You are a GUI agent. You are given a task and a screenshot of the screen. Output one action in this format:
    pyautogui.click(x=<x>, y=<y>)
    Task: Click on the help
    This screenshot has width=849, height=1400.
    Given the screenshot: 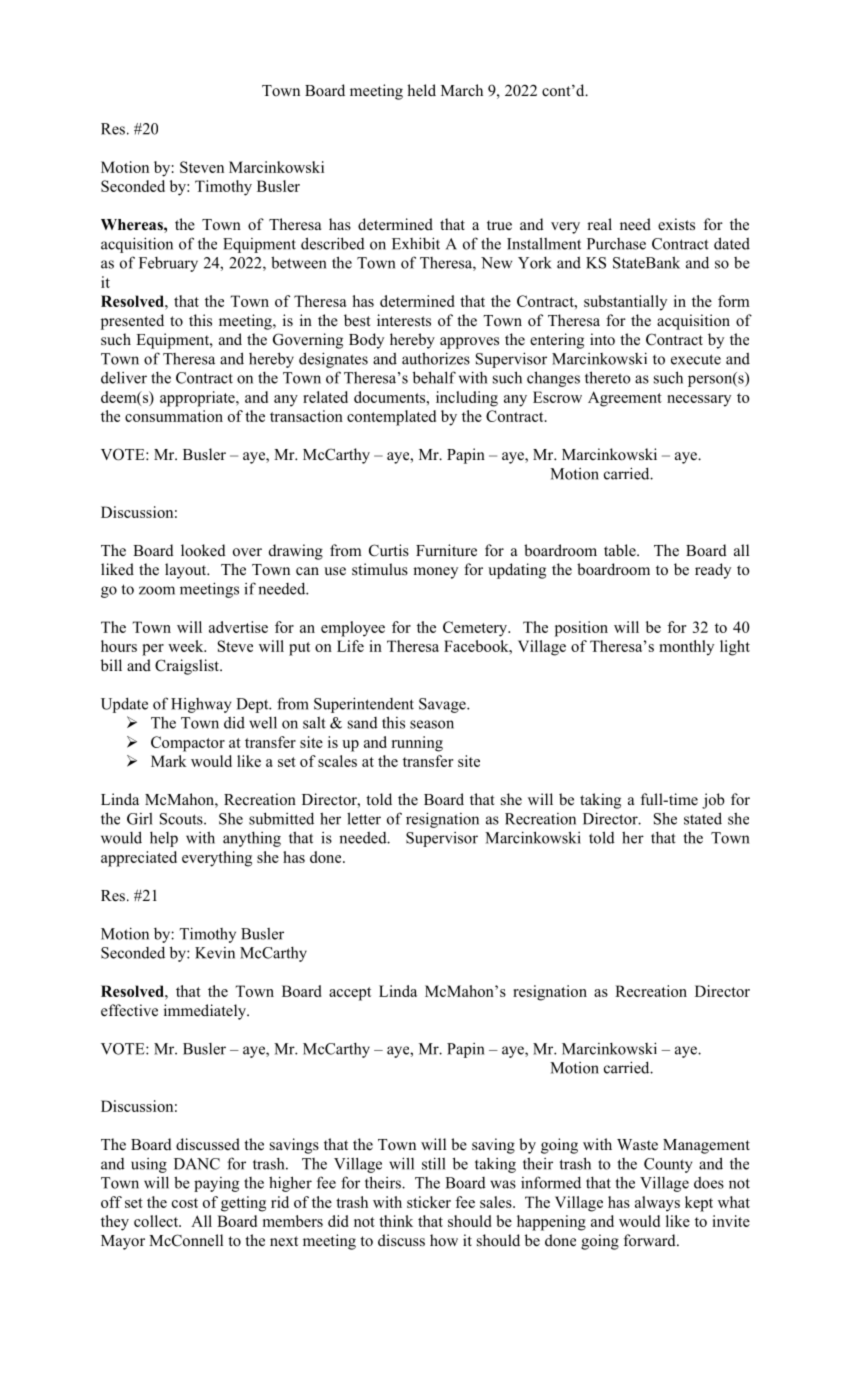 What is the action you would take?
    pyautogui.click(x=164, y=839)
